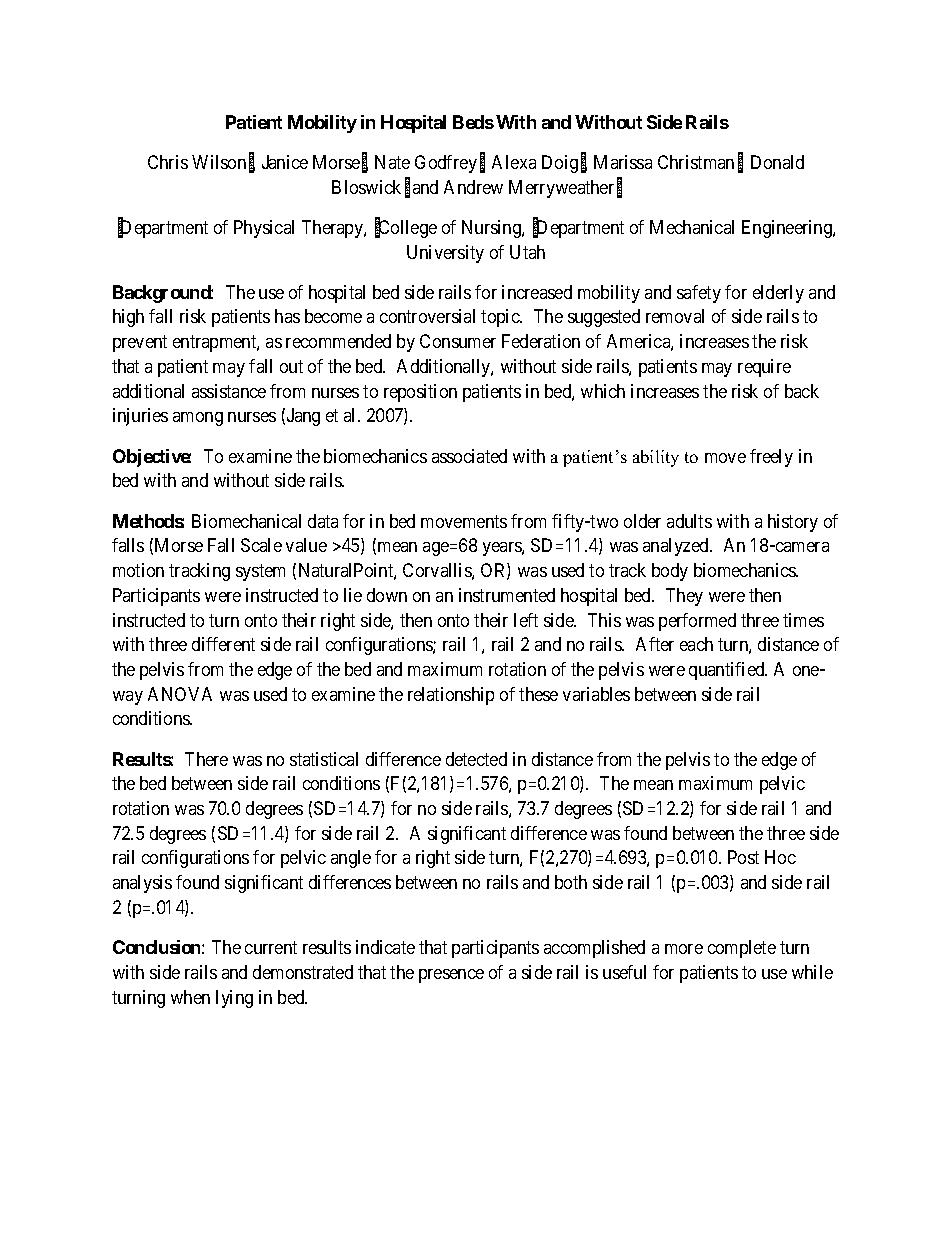 This screenshot has width=952, height=1233. What do you see at coordinates (743, 857) in the screenshot?
I see `Post` at bounding box center [743, 857].
